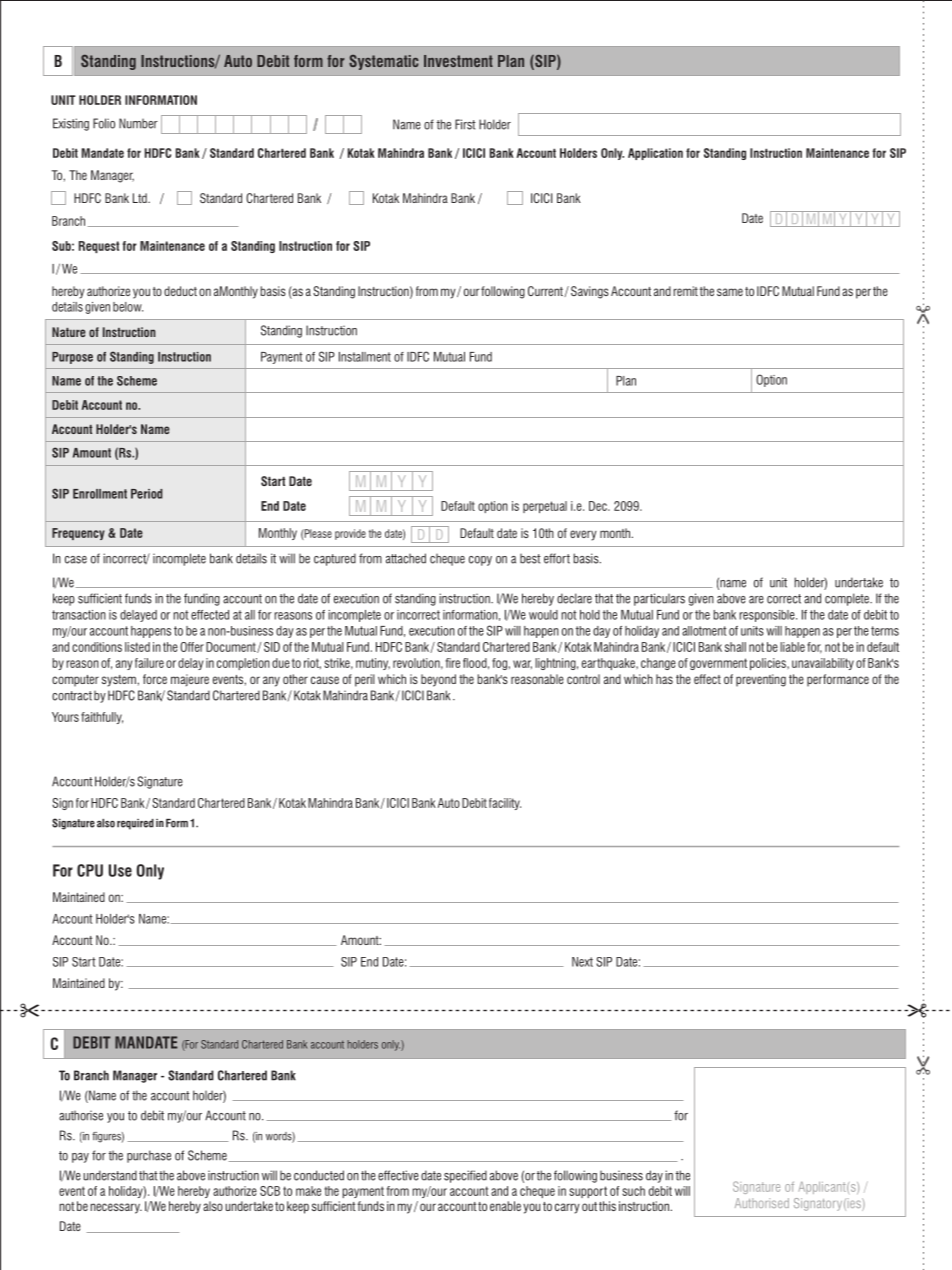 Image resolution: width=952 pixels, height=1270 pixels. Describe the element at coordinates (138, 123) in the document. I see `Number` at that location.
